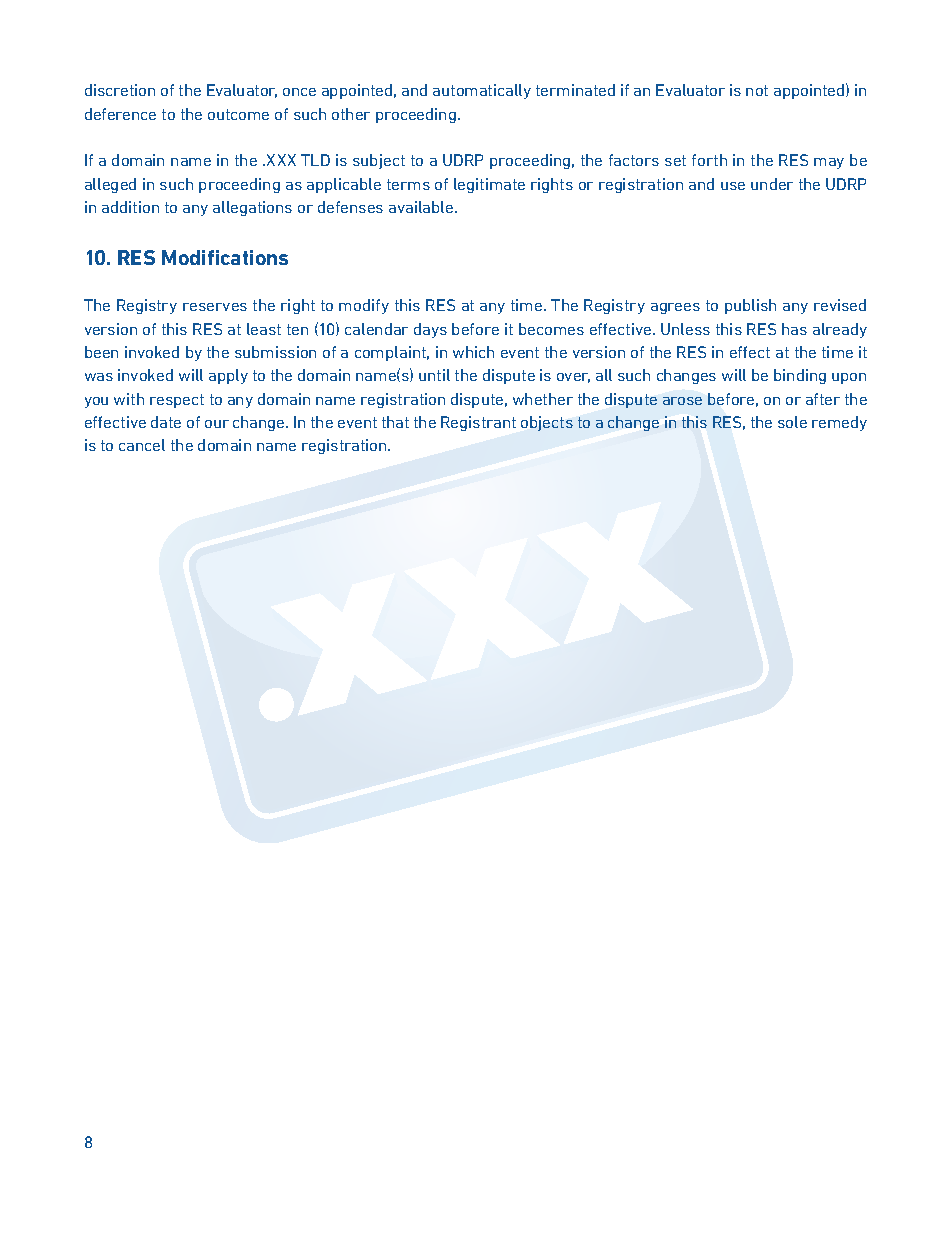 The width and height of the screenshot is (952, 1233). I want to click on has, so click(794, 329).
